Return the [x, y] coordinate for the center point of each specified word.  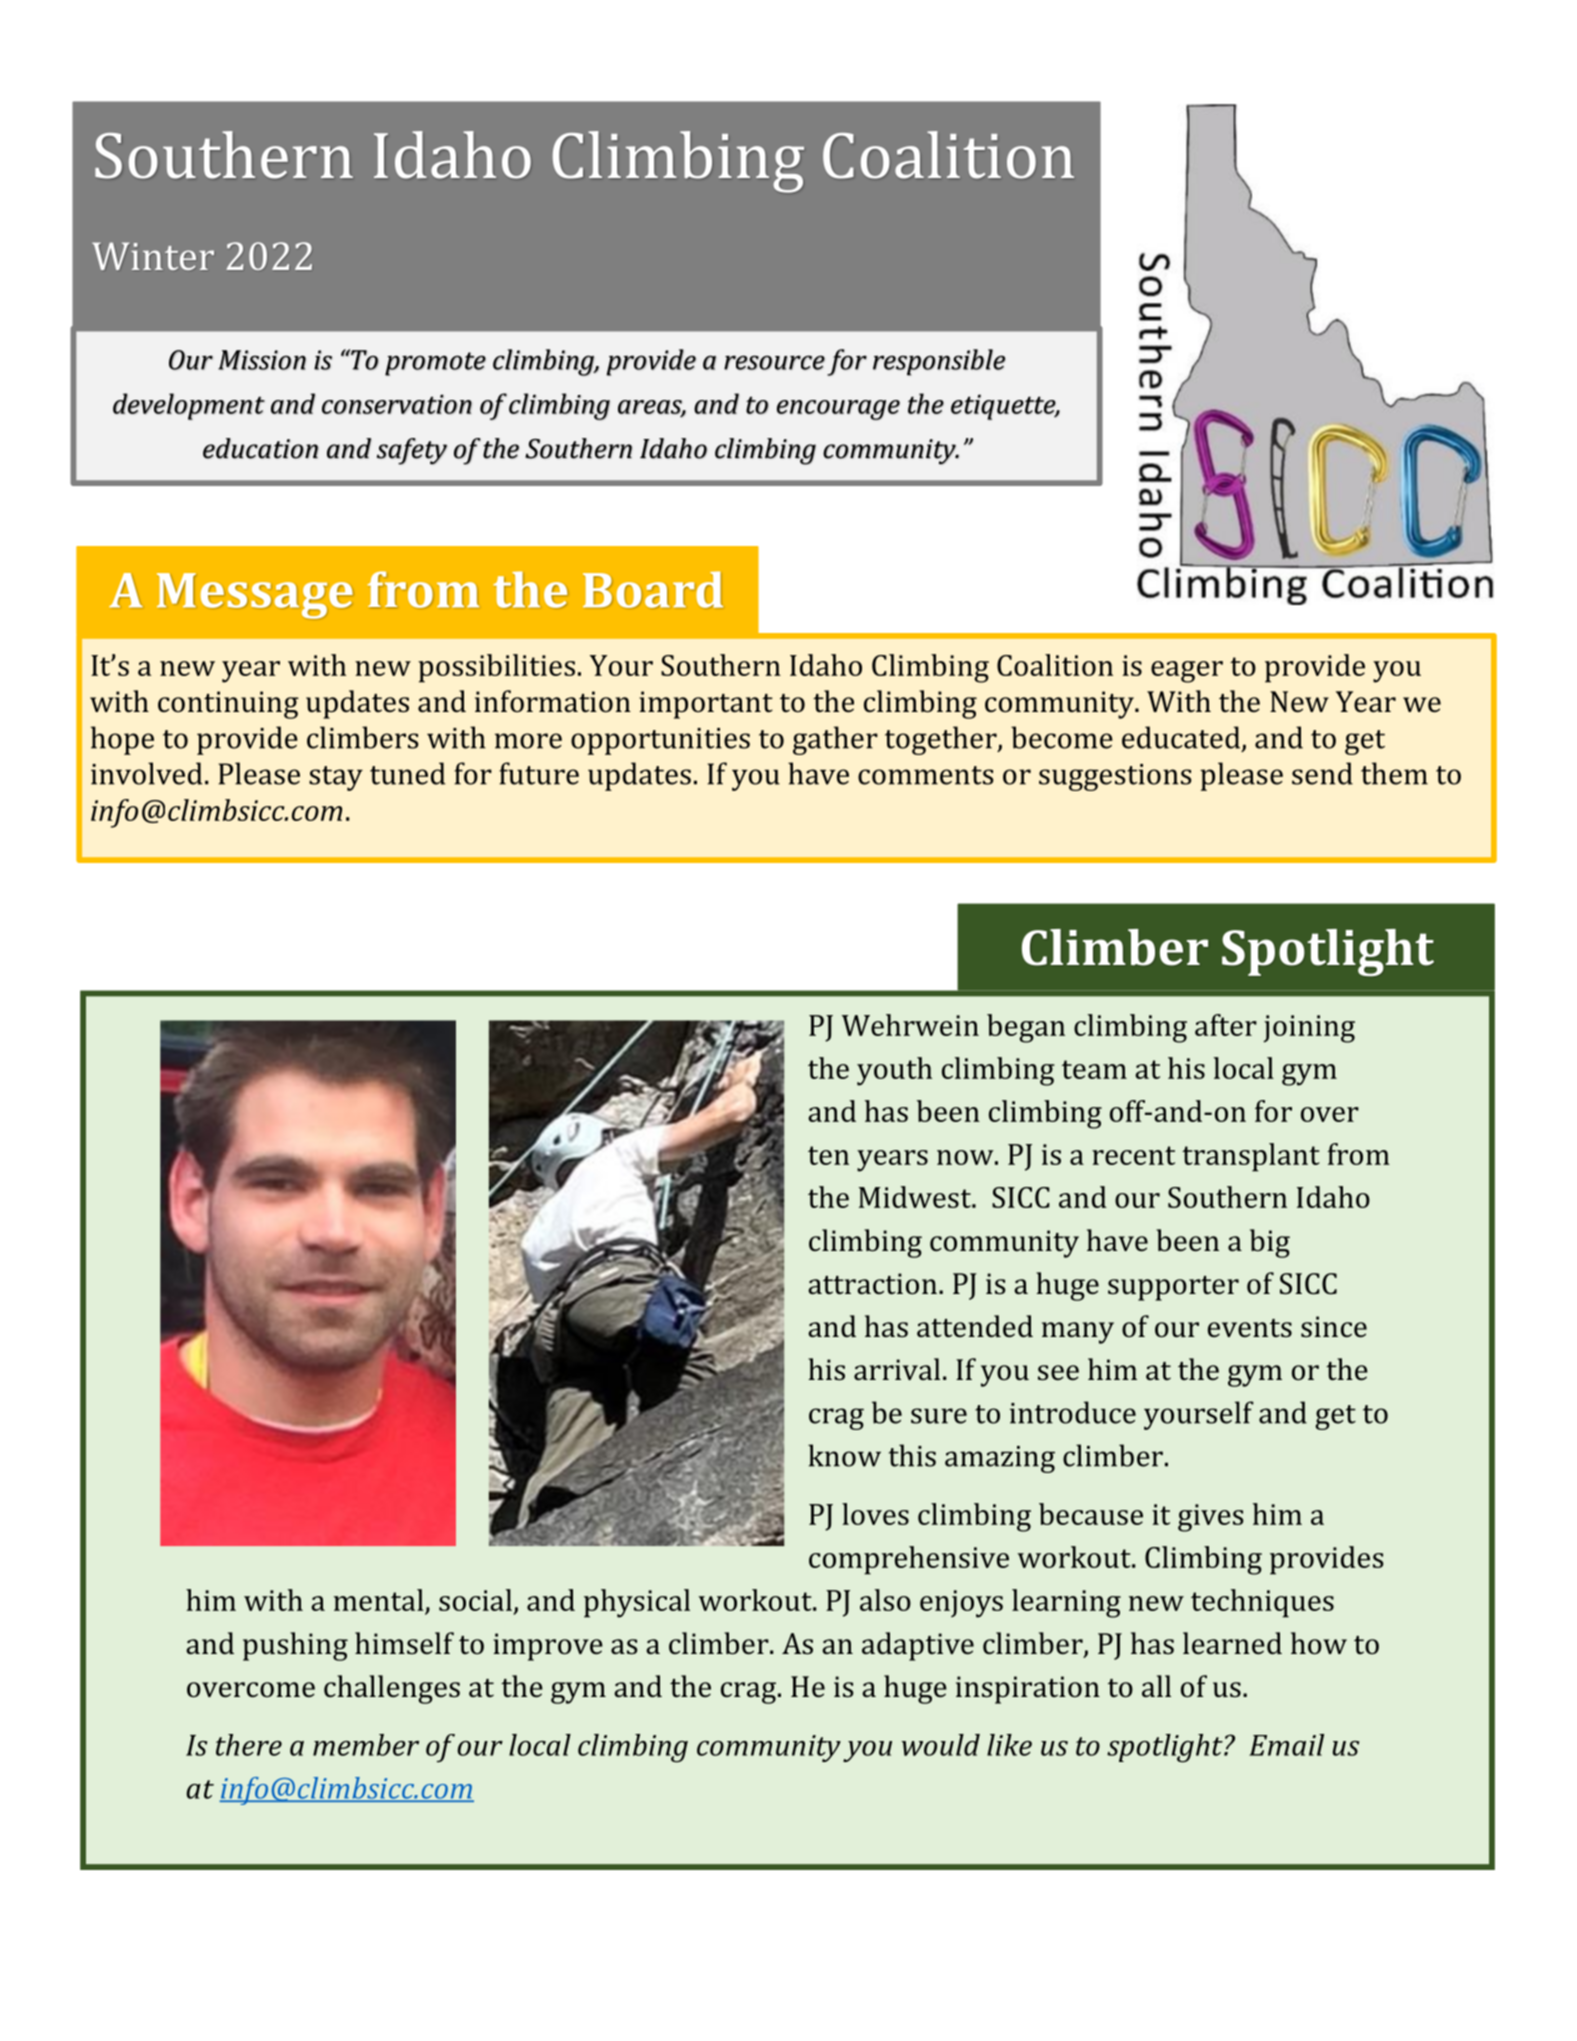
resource [774, 362]
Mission [262, 360]
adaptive [918, 1646]
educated [1182, 738]
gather [835, 740]
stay [336, 778]
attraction [872, 1283]
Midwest [916, 1197]
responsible [939, 362]
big [1270, 1243]
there [249, 1745]
